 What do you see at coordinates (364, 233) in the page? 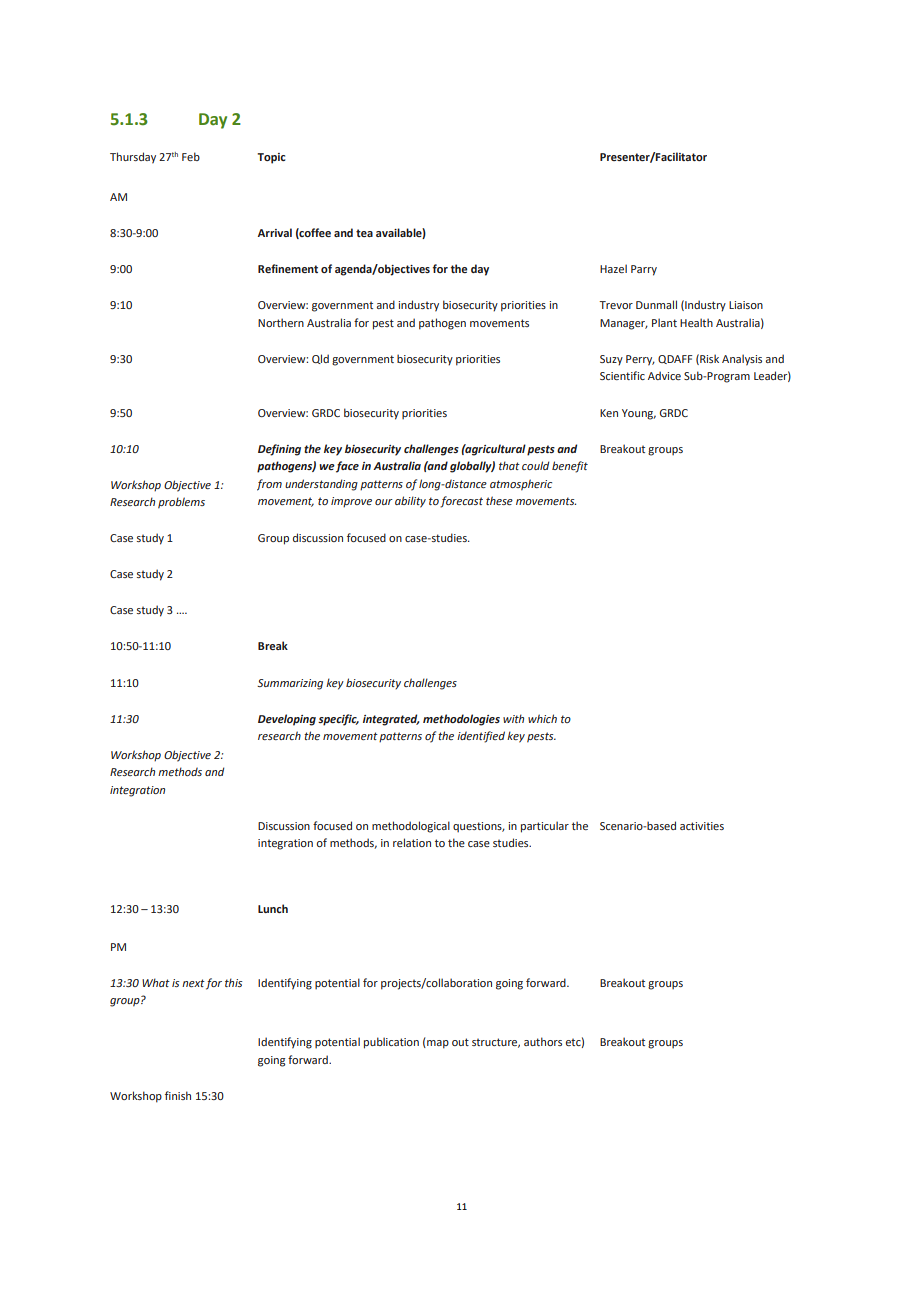
I see `tea` at bounding box center [364, 233].
